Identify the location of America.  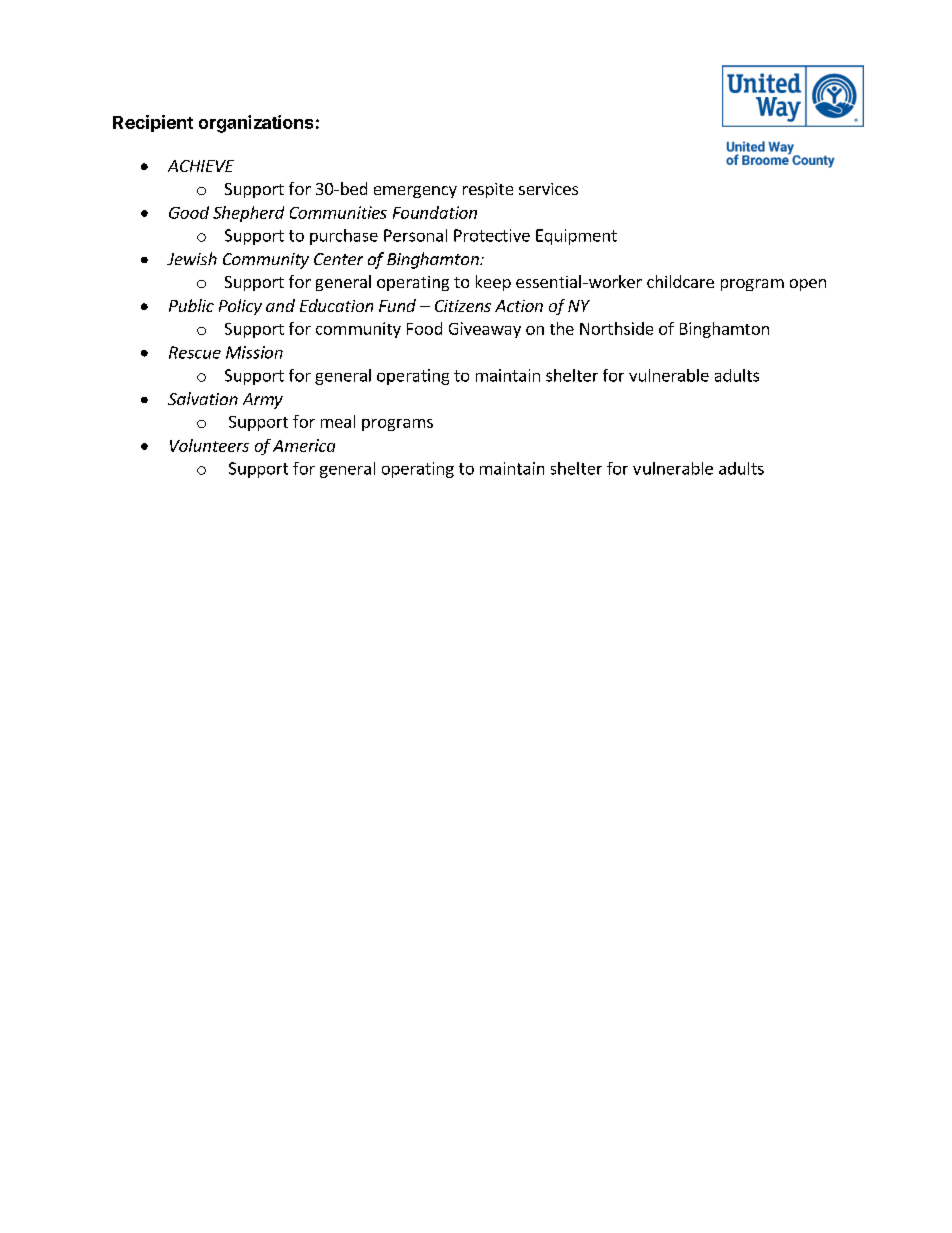
(304, 445).
